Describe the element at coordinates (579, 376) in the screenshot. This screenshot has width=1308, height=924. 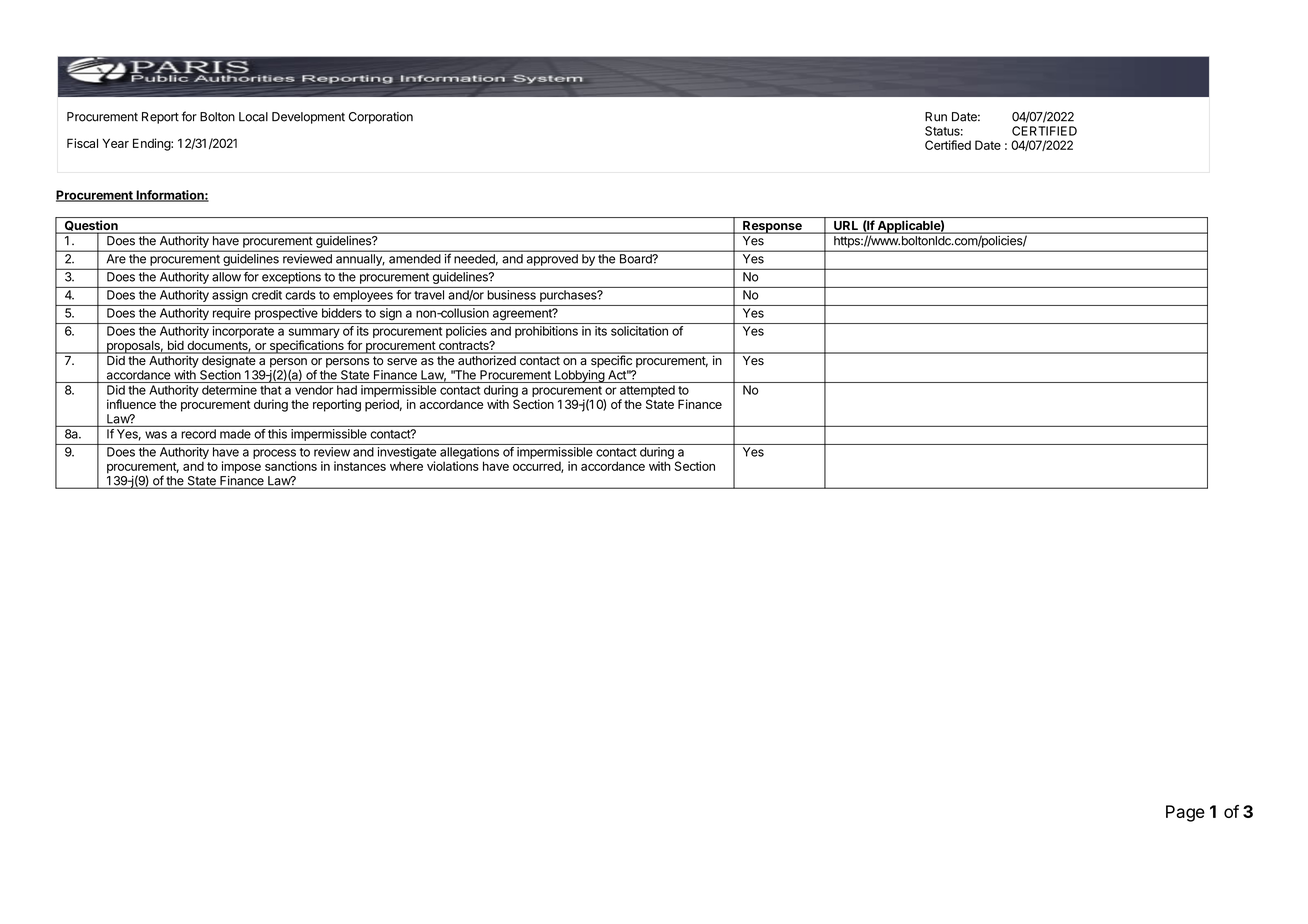
I see `Lobbying` at that location.
